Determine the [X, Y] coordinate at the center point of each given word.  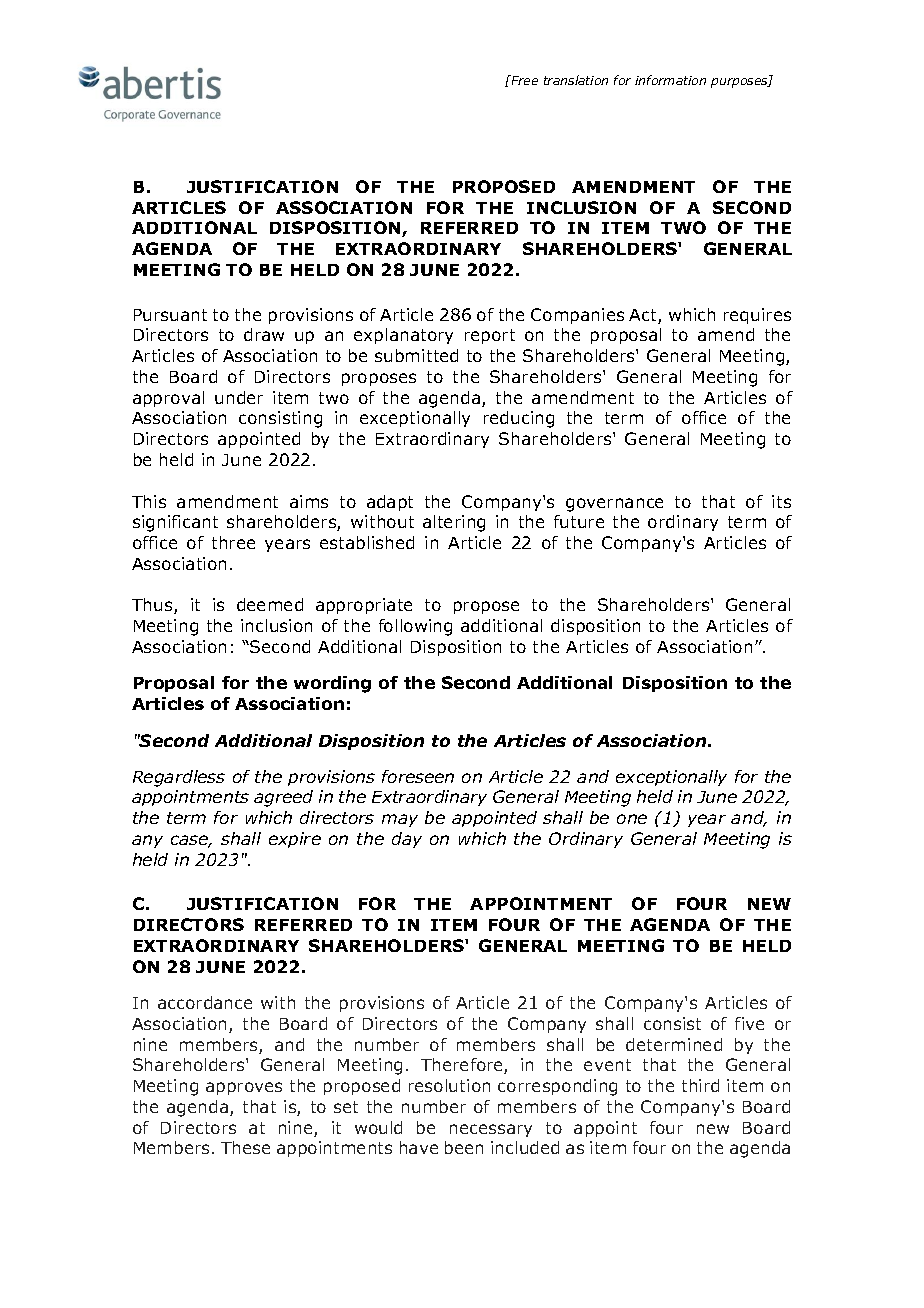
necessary [491, 1130]
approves [244, 1088]
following [415, 627]
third [700, 1085]
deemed [270, 604]
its [781, 501]
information [670, 80]
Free [523, 80]
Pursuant [170, 315]
